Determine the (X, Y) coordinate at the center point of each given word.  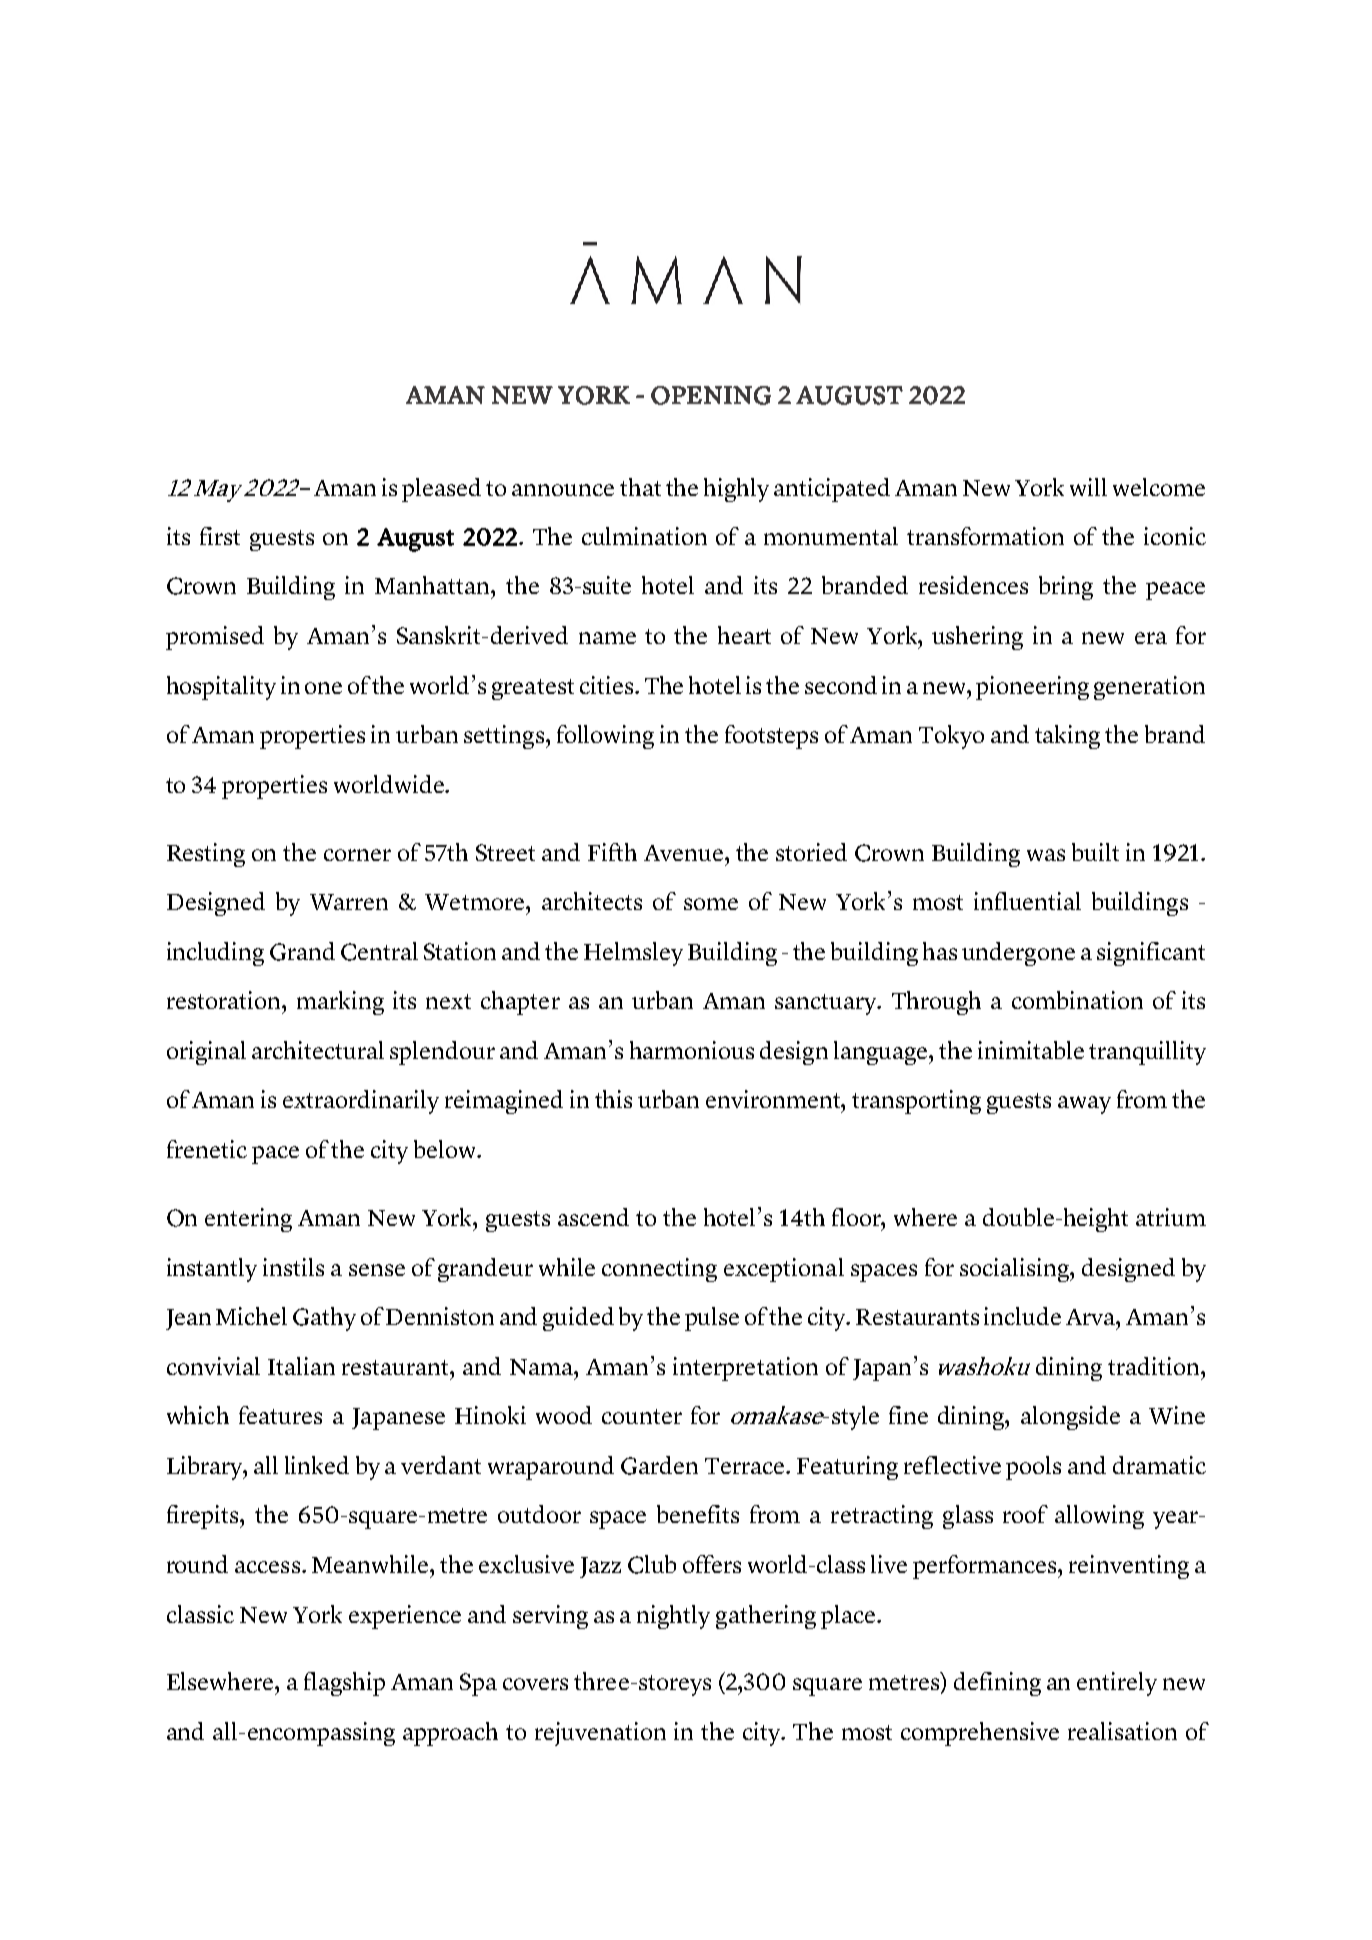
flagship (344, 1684)
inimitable (1031, 1050)
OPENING (711, 395)
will (1088, 487)
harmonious (692, 1050)
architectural (318, 1050)
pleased (441, 490)
